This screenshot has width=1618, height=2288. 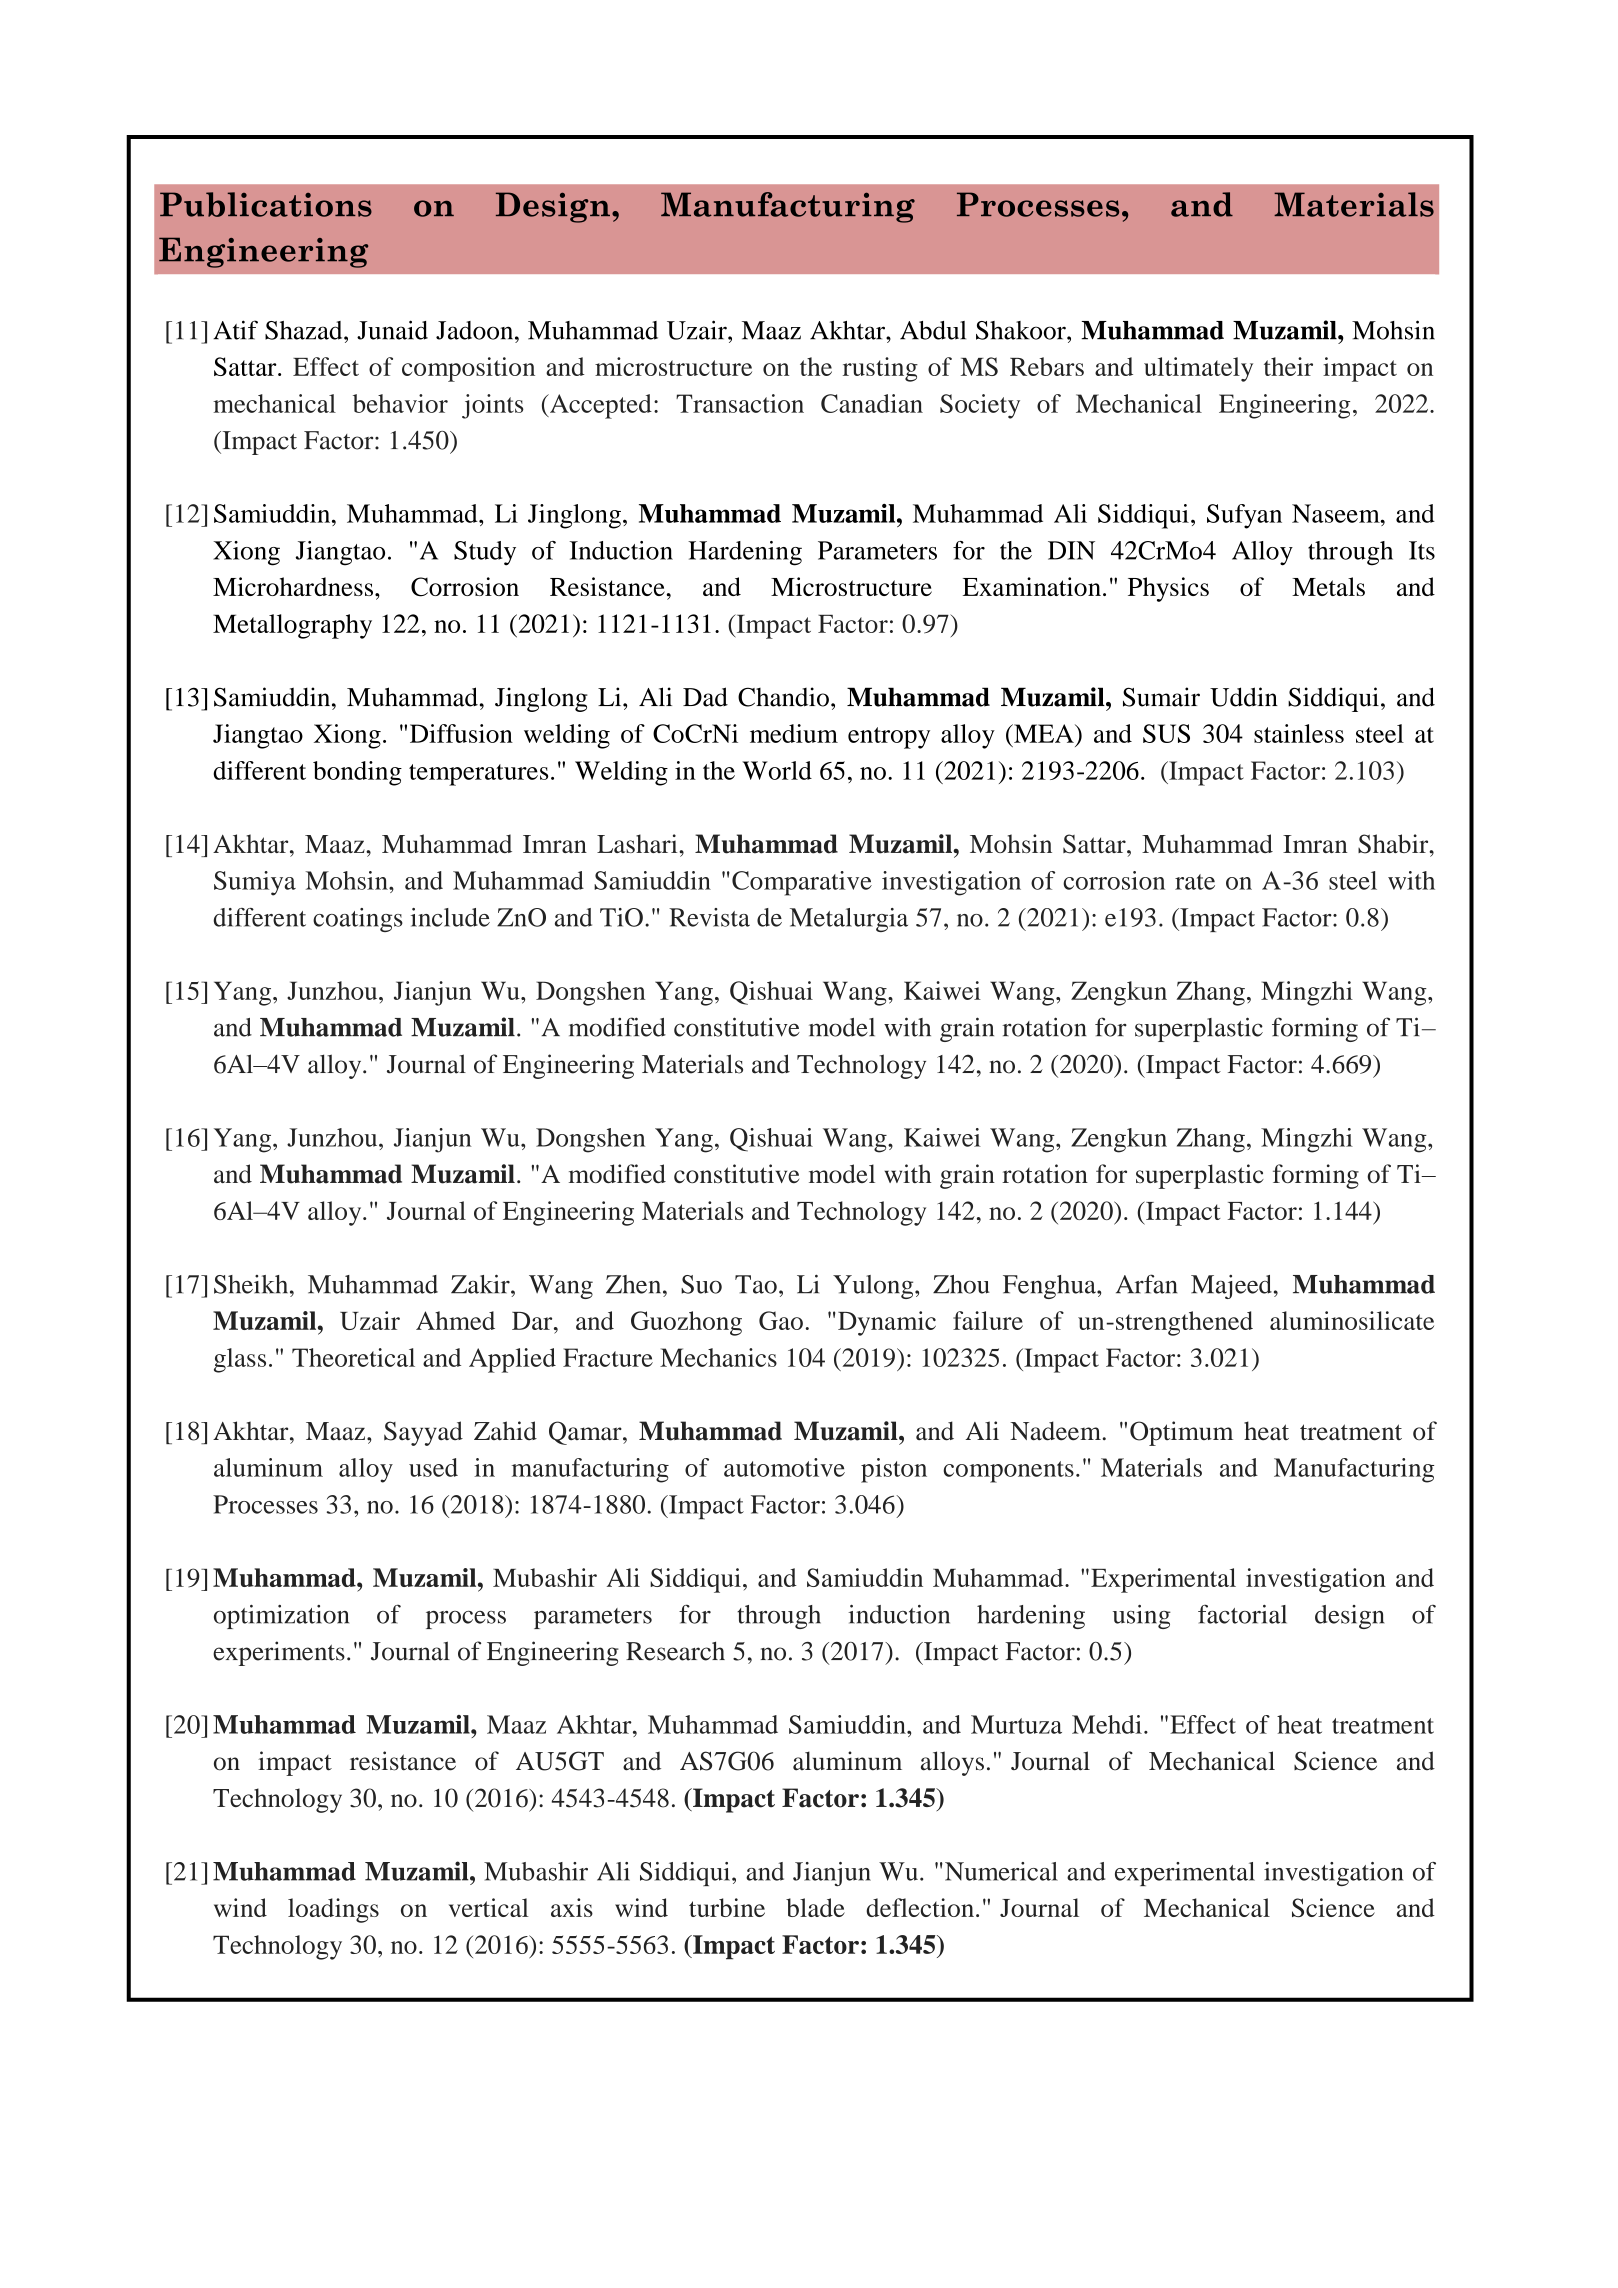 I want to click on Gao, so click(x=781, y=1320).
